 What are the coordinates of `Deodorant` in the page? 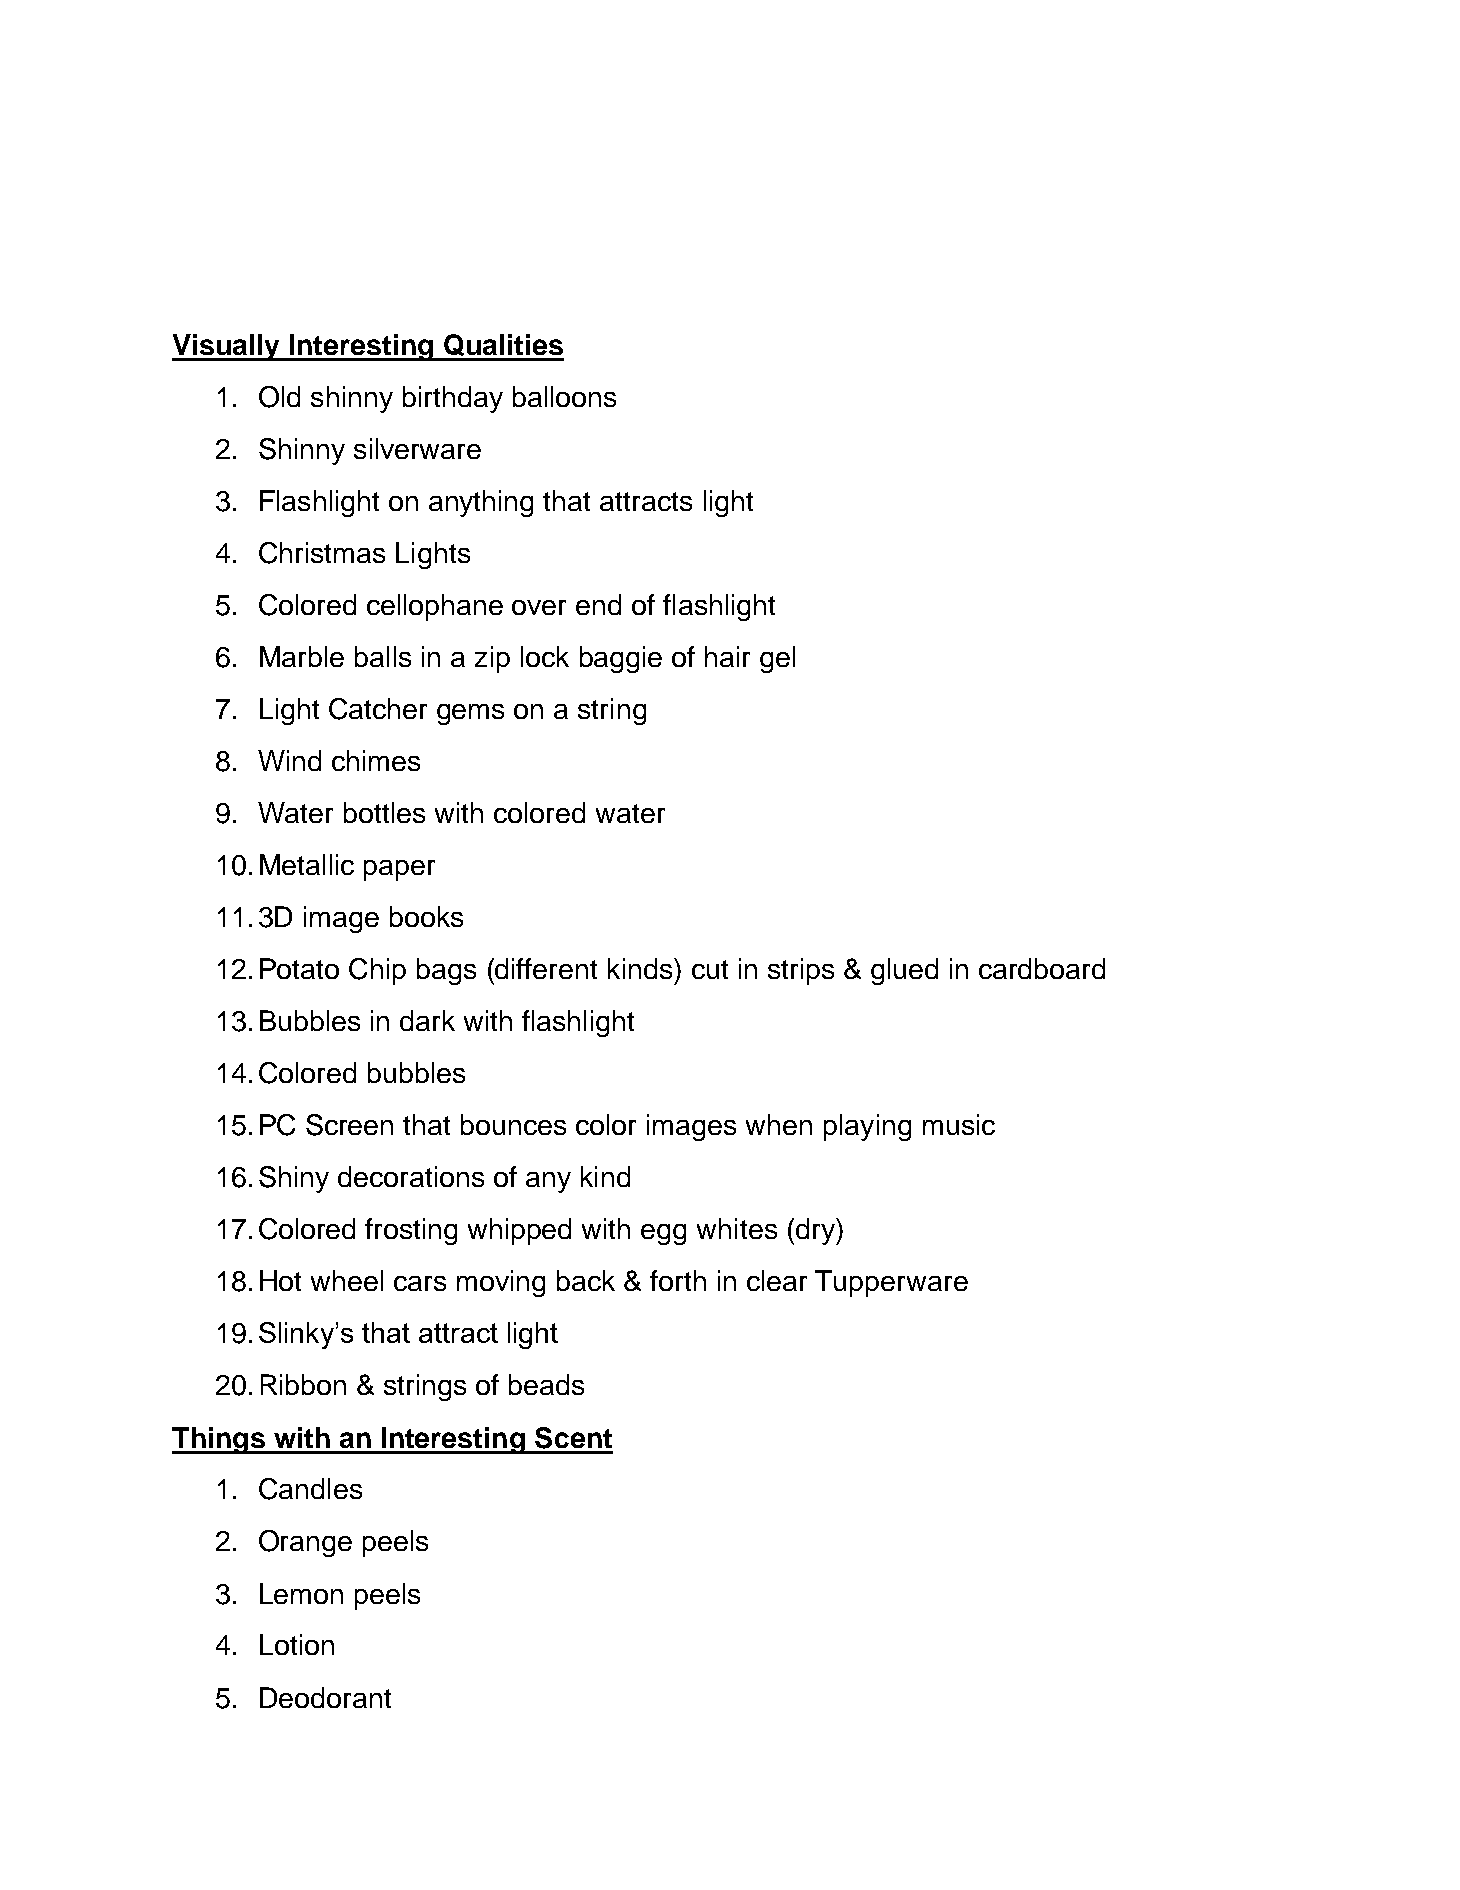 It's located at (325, 1697).
